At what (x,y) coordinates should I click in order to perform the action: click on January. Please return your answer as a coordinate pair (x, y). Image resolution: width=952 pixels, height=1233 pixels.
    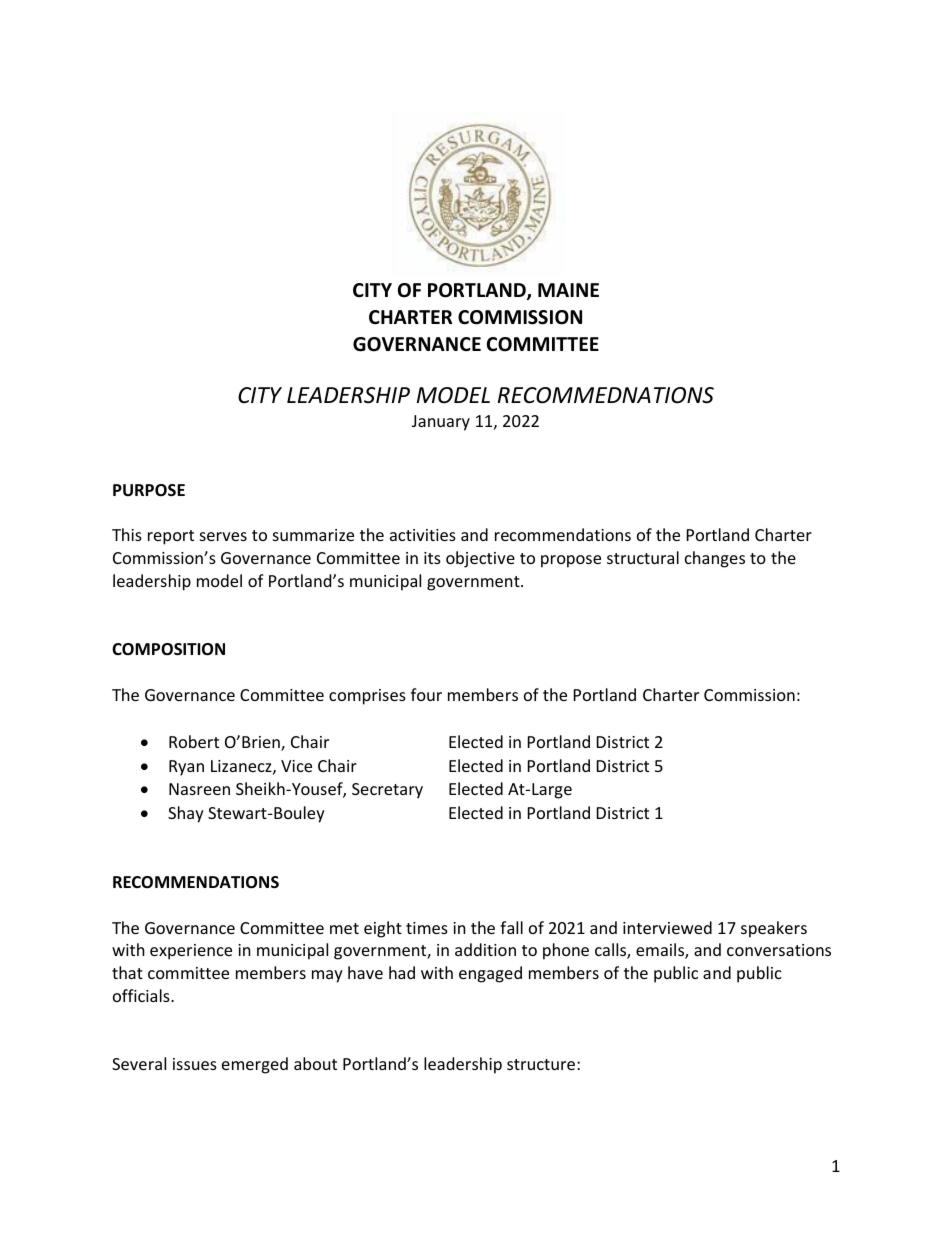
    Looking at the image, I should click on (441, 423).
